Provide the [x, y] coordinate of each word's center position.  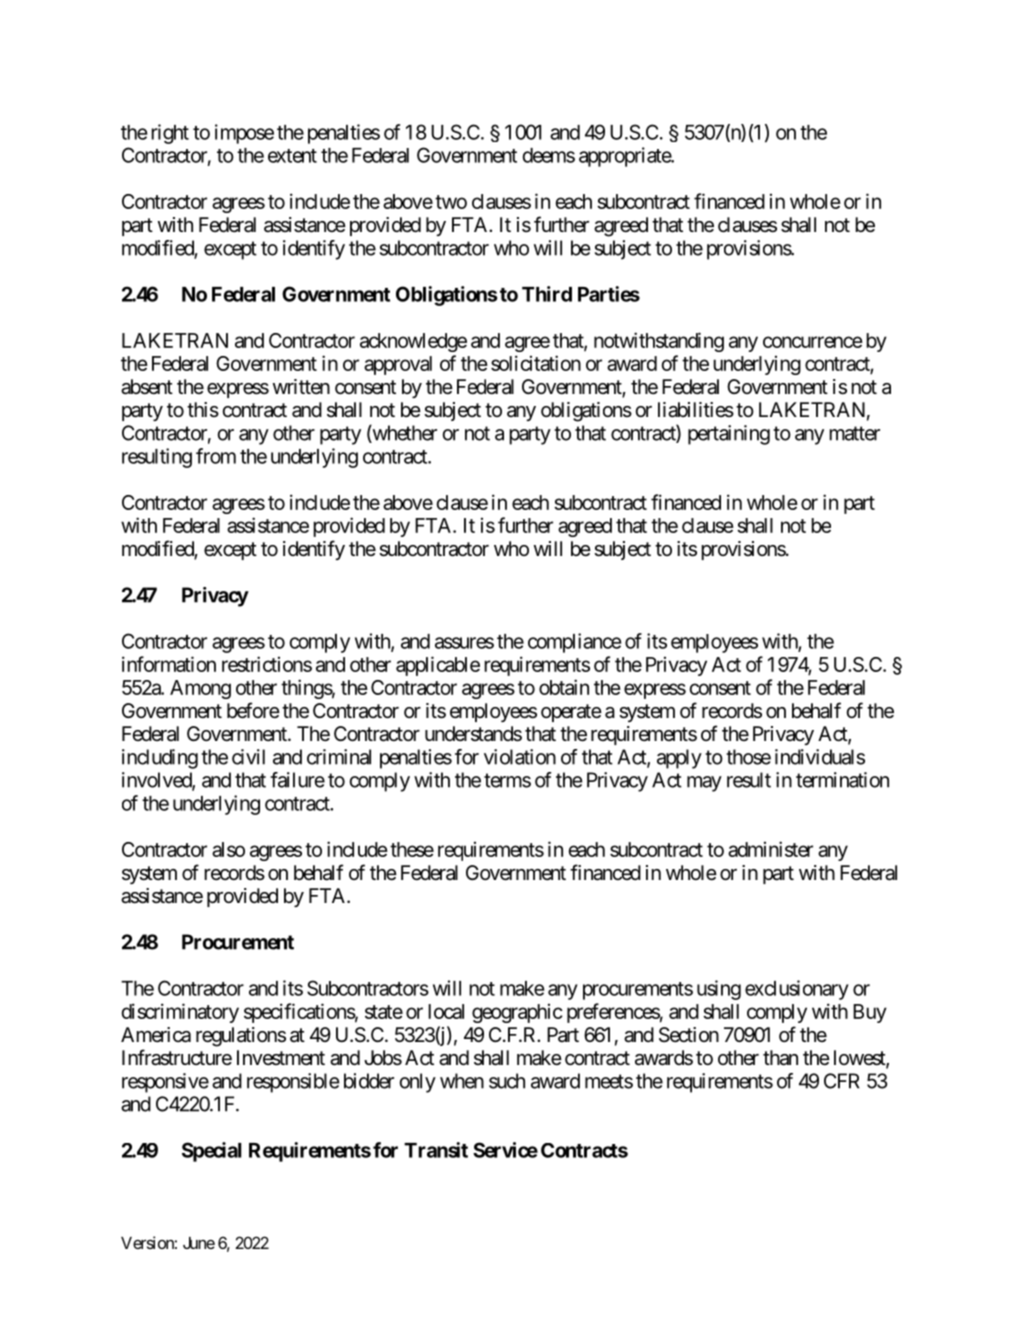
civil [248, 757]
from [216, 456]
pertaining [729, 435]
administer [770, 849]
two [451, 202]
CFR [842, 1081]
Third [547, 294]
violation [520, 757]
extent [292, 156]
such [507, 1081]
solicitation [536, 363]
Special [212, 1152]
